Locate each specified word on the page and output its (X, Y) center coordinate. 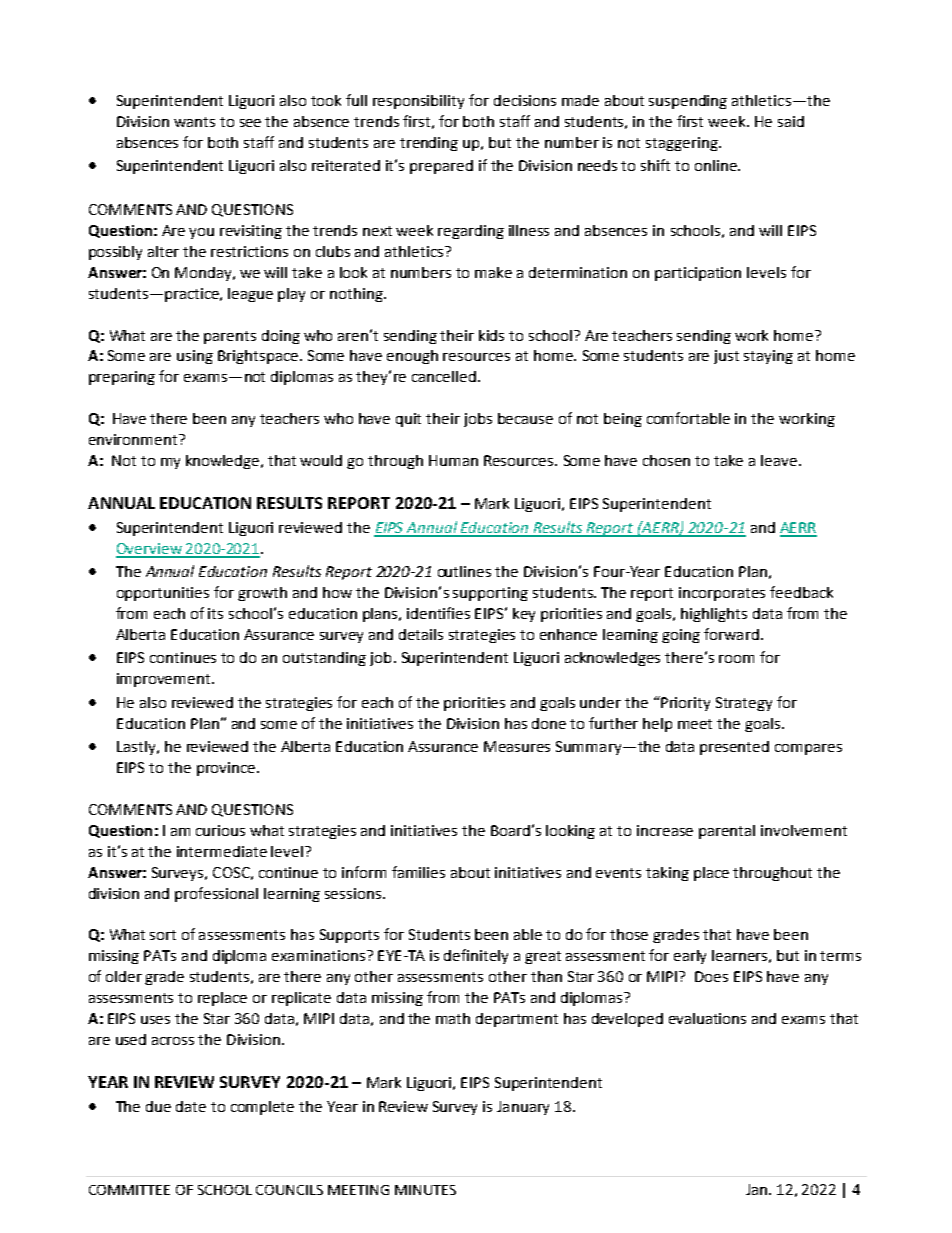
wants (194, 122)
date (191, 1106)
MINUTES (425, 1190)
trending (429, 144)
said (791, 121)
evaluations (707, 1018)
